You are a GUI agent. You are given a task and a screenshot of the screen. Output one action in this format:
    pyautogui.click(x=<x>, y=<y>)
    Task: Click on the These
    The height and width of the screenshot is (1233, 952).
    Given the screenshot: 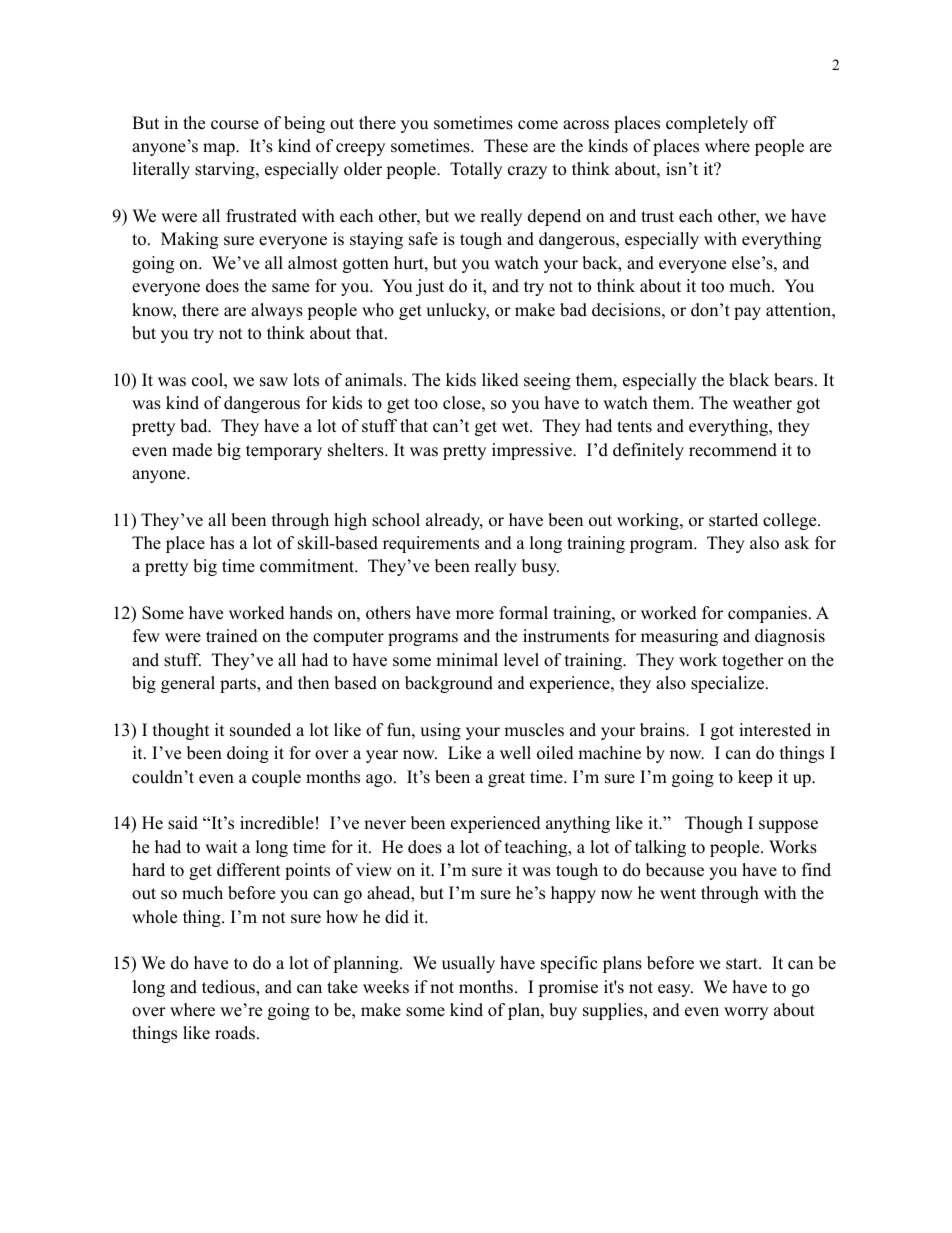 What is the action you would take?
    pyautogui.click(x=506, y=146)
